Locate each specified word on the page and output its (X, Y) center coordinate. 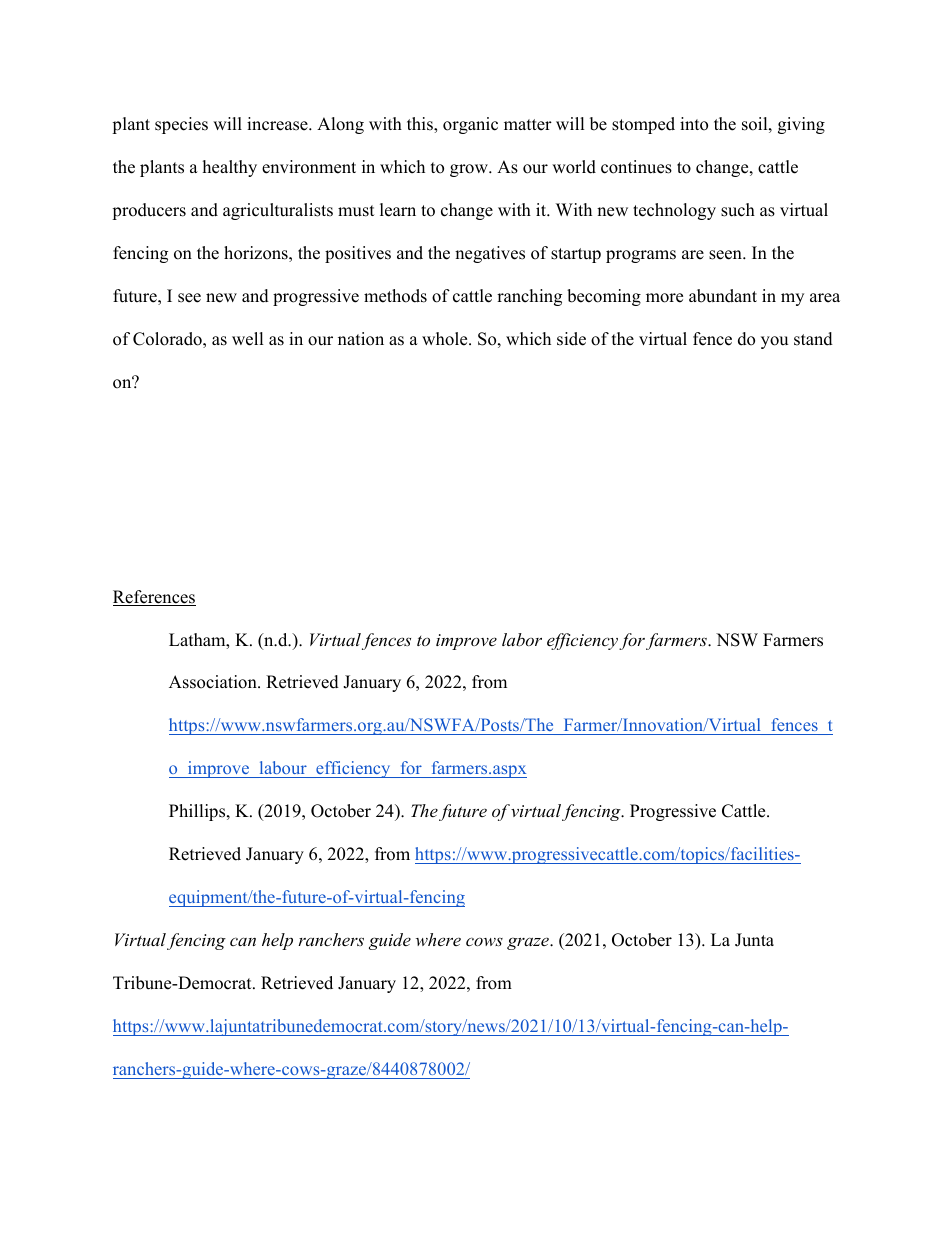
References (154, 598)
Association (214, 682)
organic (470, 125)
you (774, 342)
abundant (723, 296)
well (248, 339)
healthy (230, 168)
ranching (529, 297)
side (571, 339)
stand (813, 339)
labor (522, 639)
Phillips (198, 812)
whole (446, 339)
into (694, 124)
